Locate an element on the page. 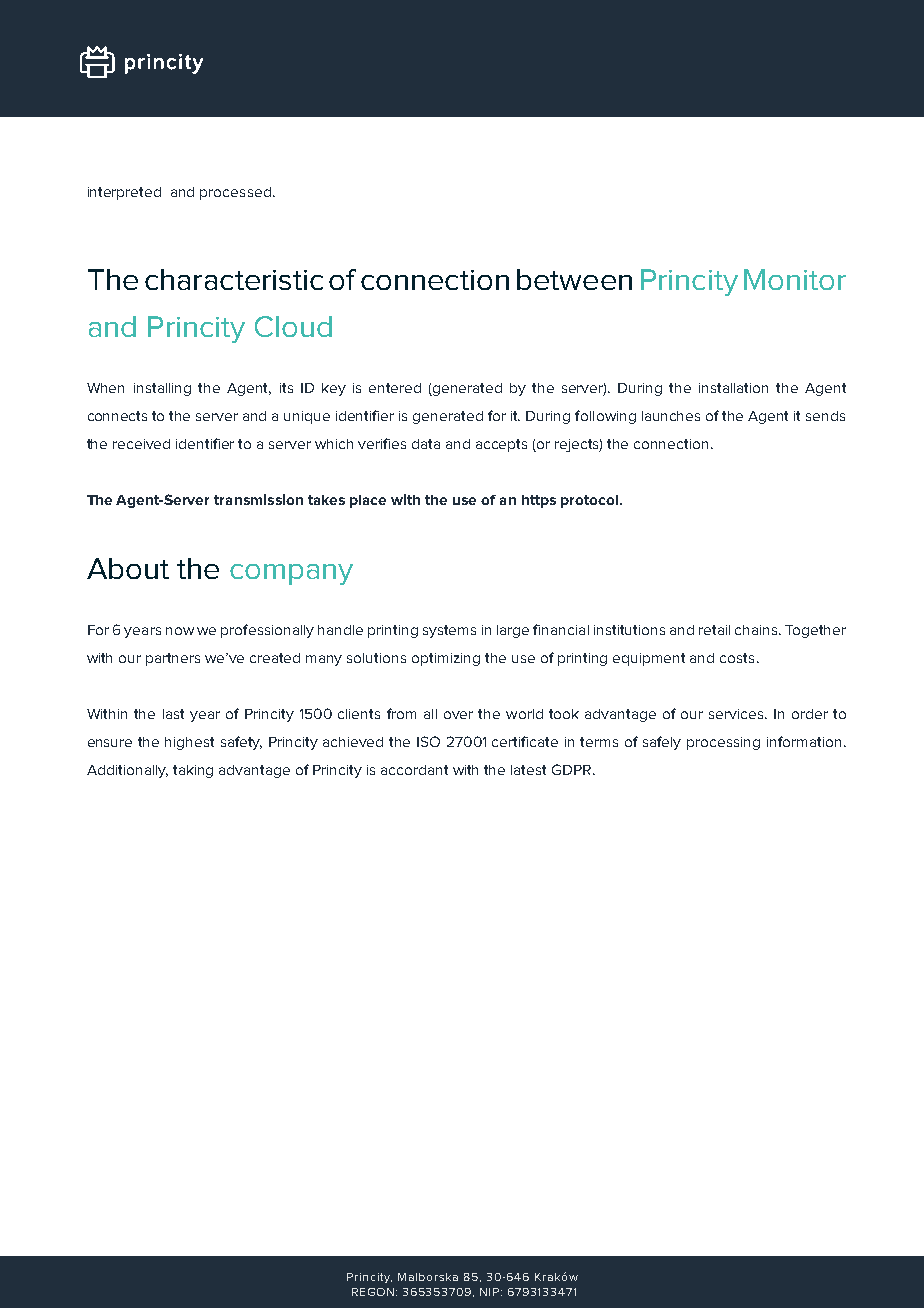 This document has height=1308, width=924. highest is located at coordinates (189, 743).
